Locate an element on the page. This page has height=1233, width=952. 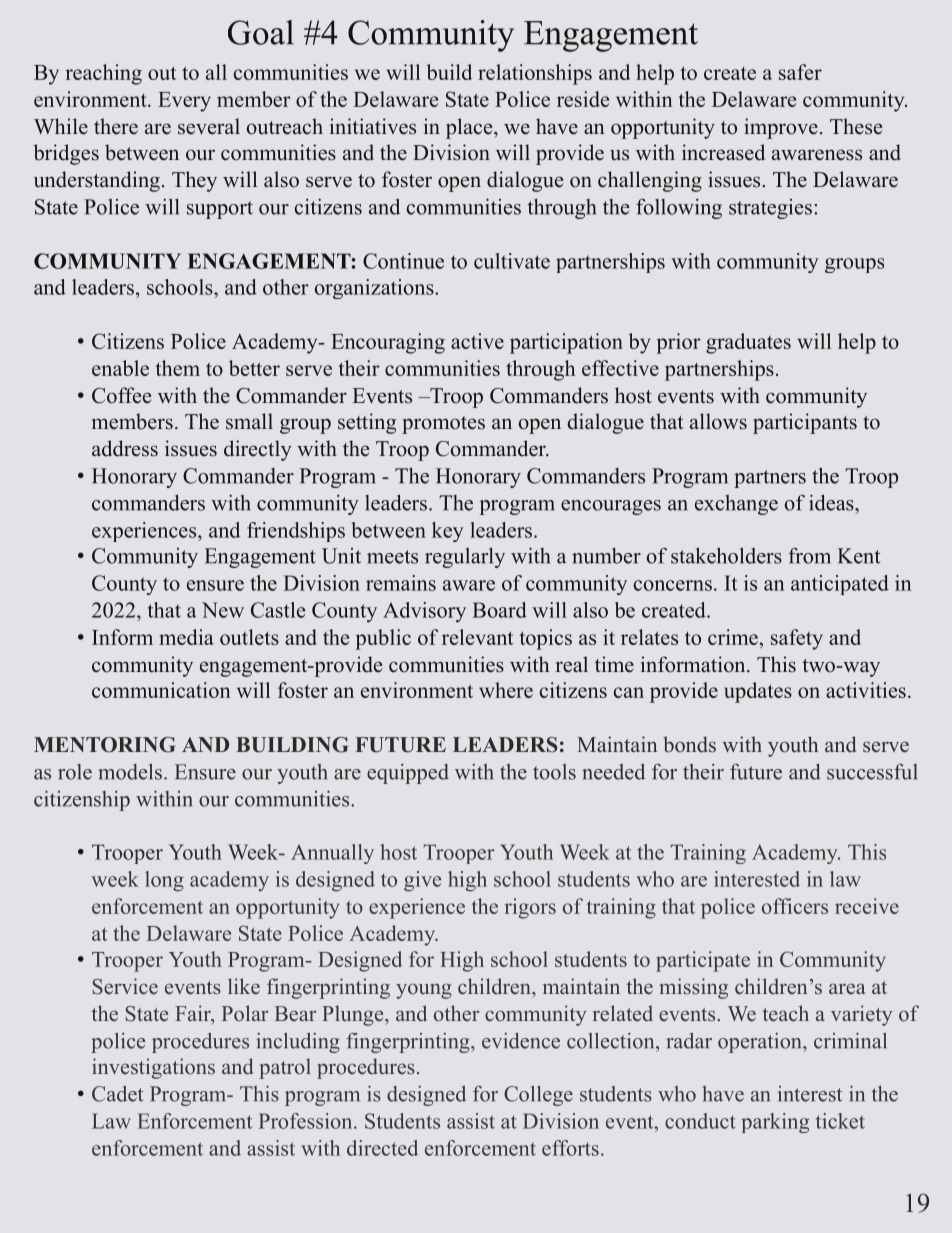
give is located at coordinates (422, 881).
